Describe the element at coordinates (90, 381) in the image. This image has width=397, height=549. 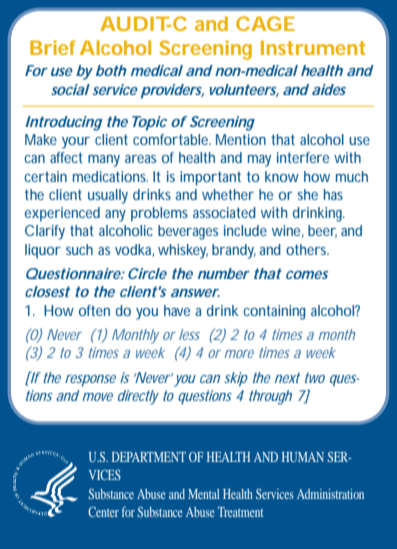
I see `response` at that location.
